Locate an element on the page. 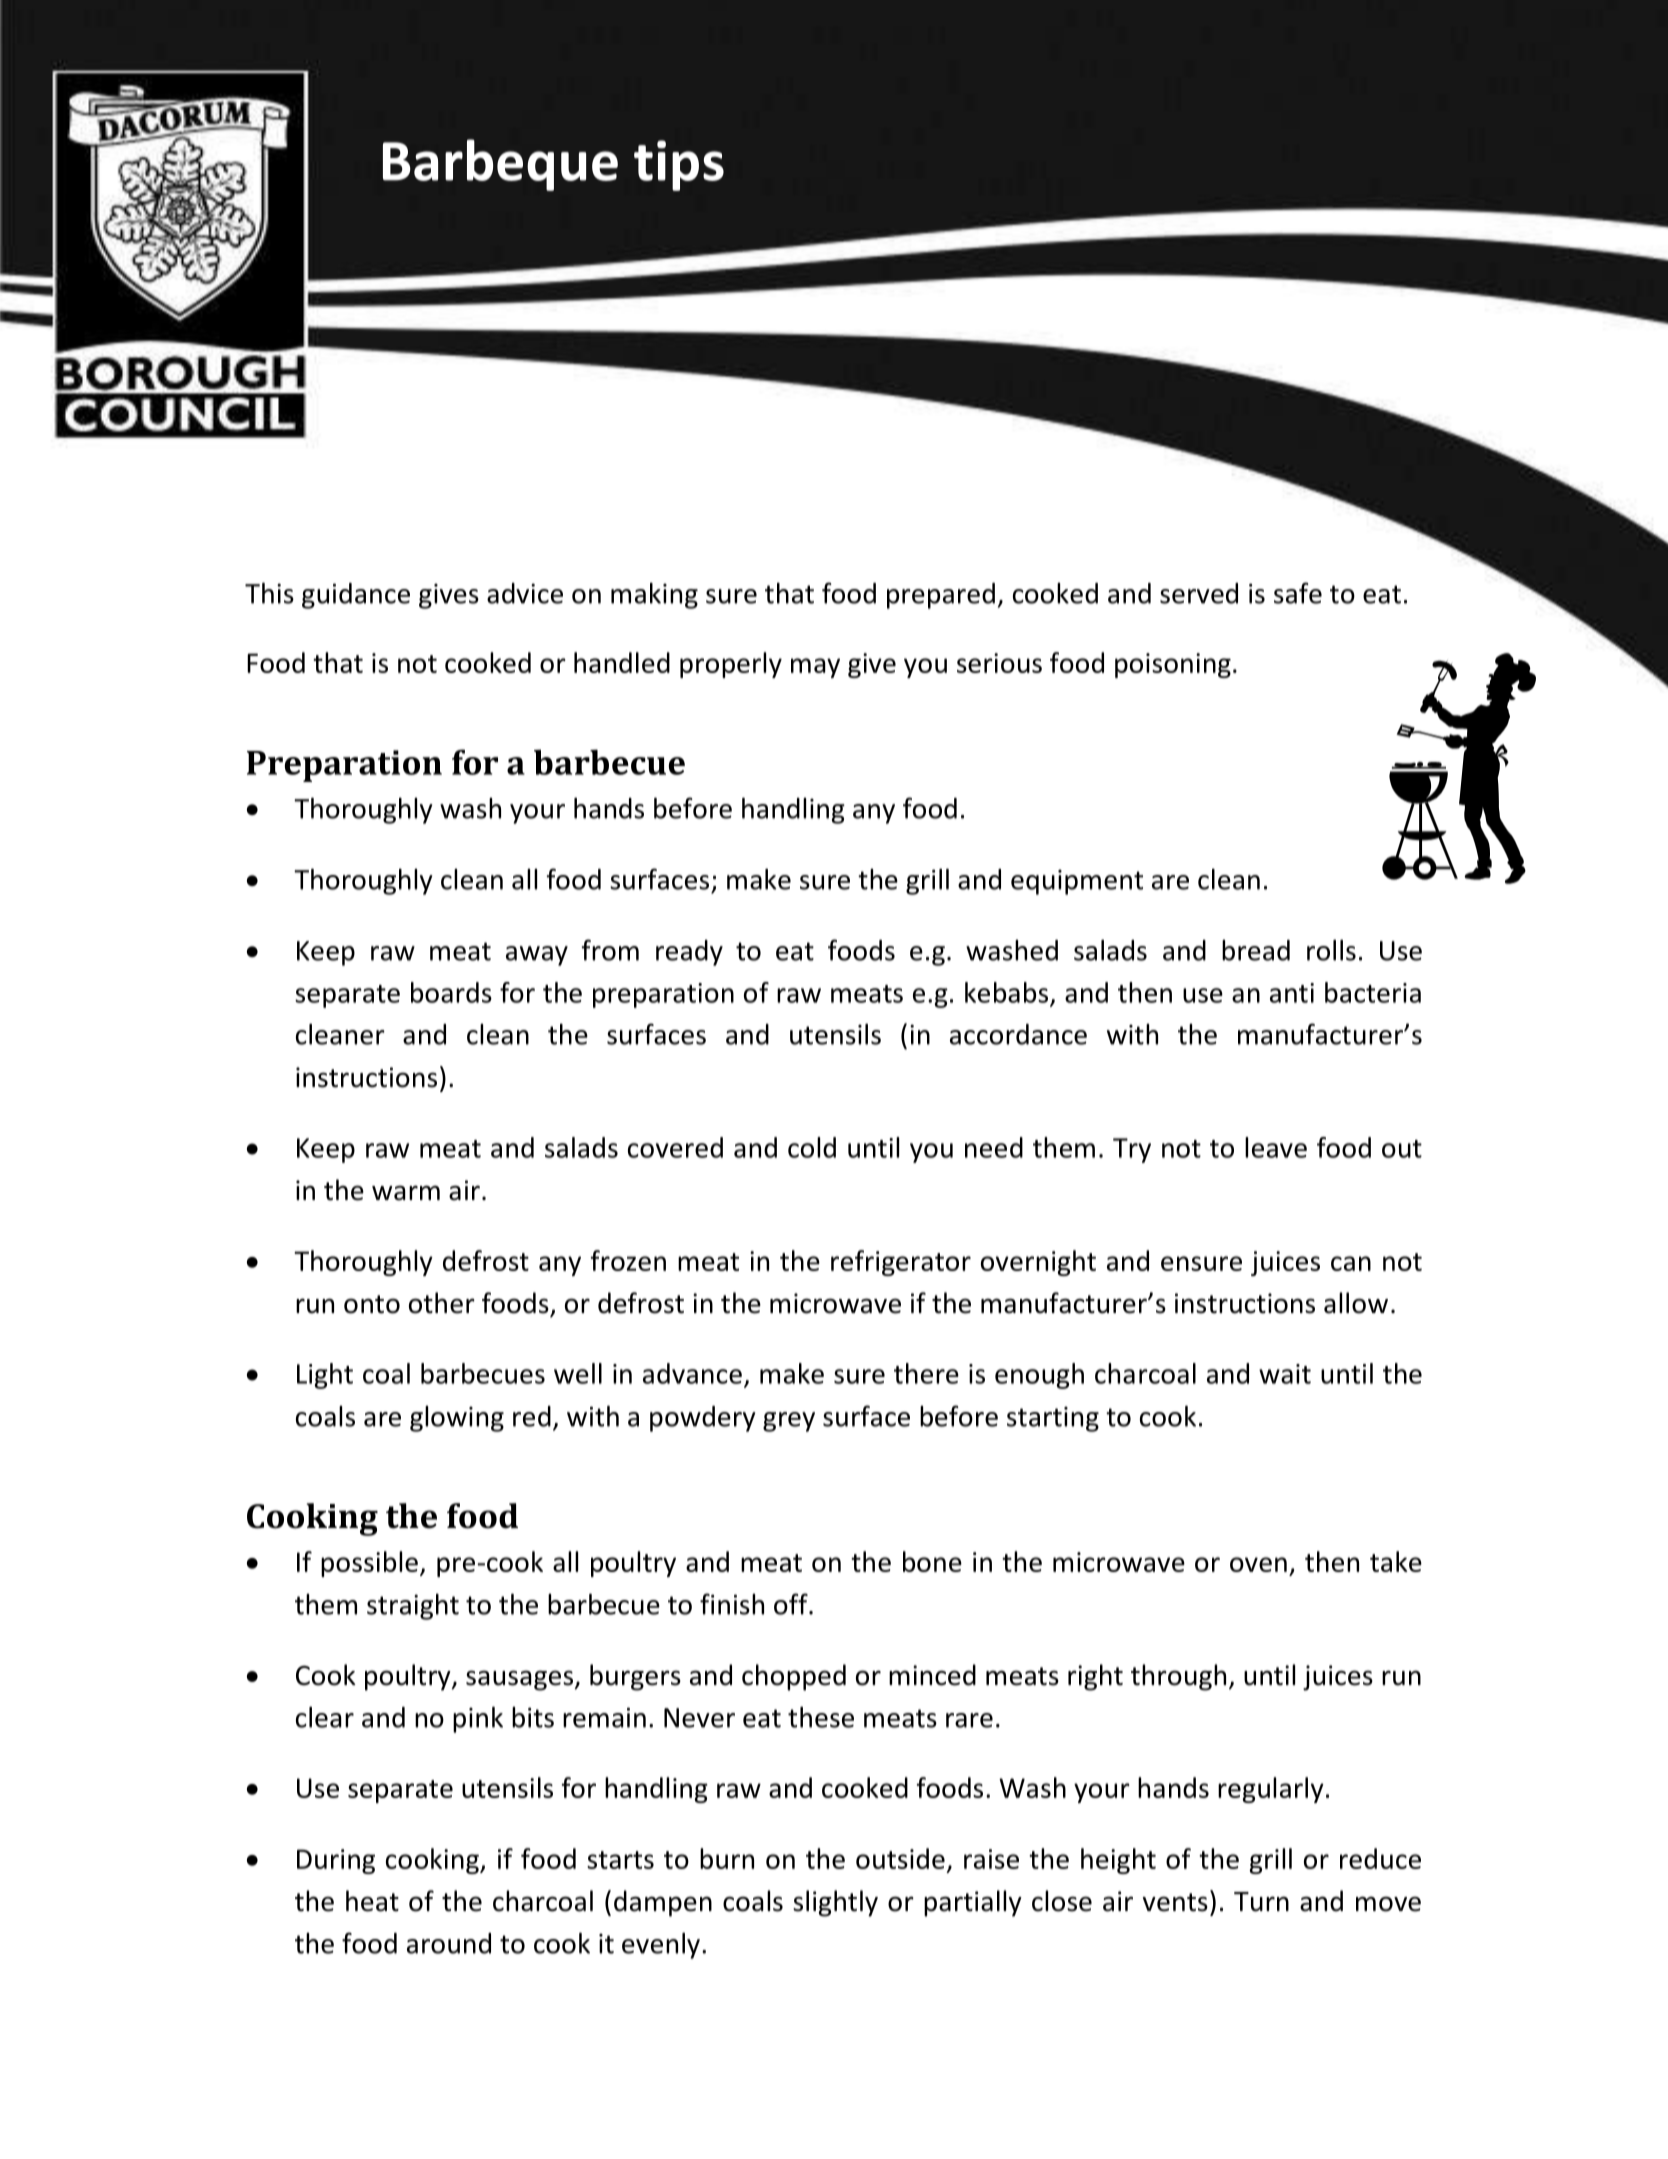 This document has width=1668, height=2159. tips is located at coordinates (679, 165).
